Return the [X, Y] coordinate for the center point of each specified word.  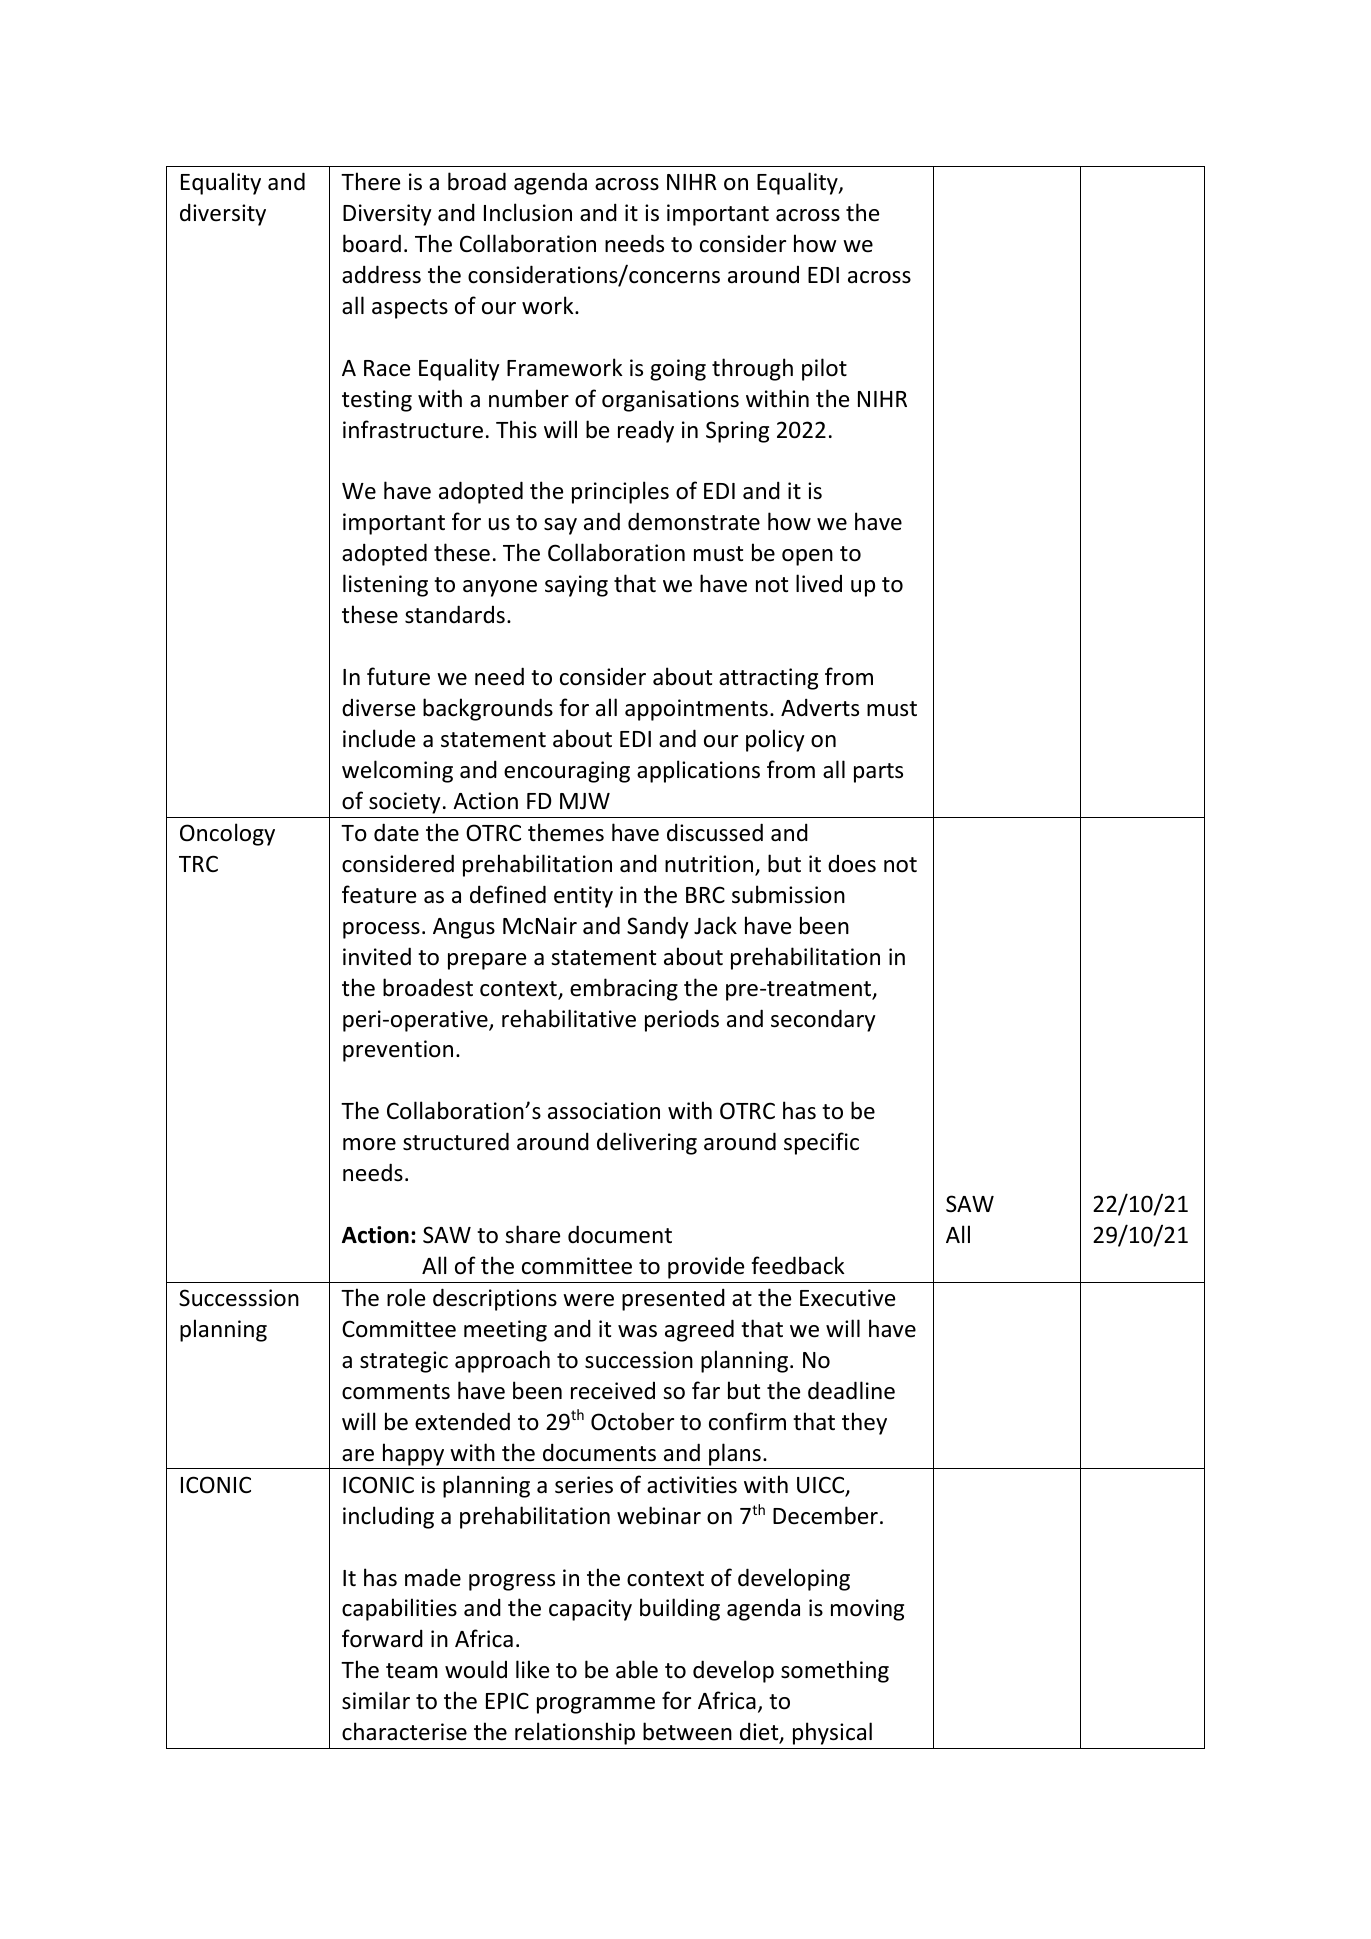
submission [788, 894]
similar [376, 1700]
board [372, 243]
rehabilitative [569, 1018]
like [532, 1669]
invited [377, 956]
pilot [824, 369]
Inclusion [528, 212]
